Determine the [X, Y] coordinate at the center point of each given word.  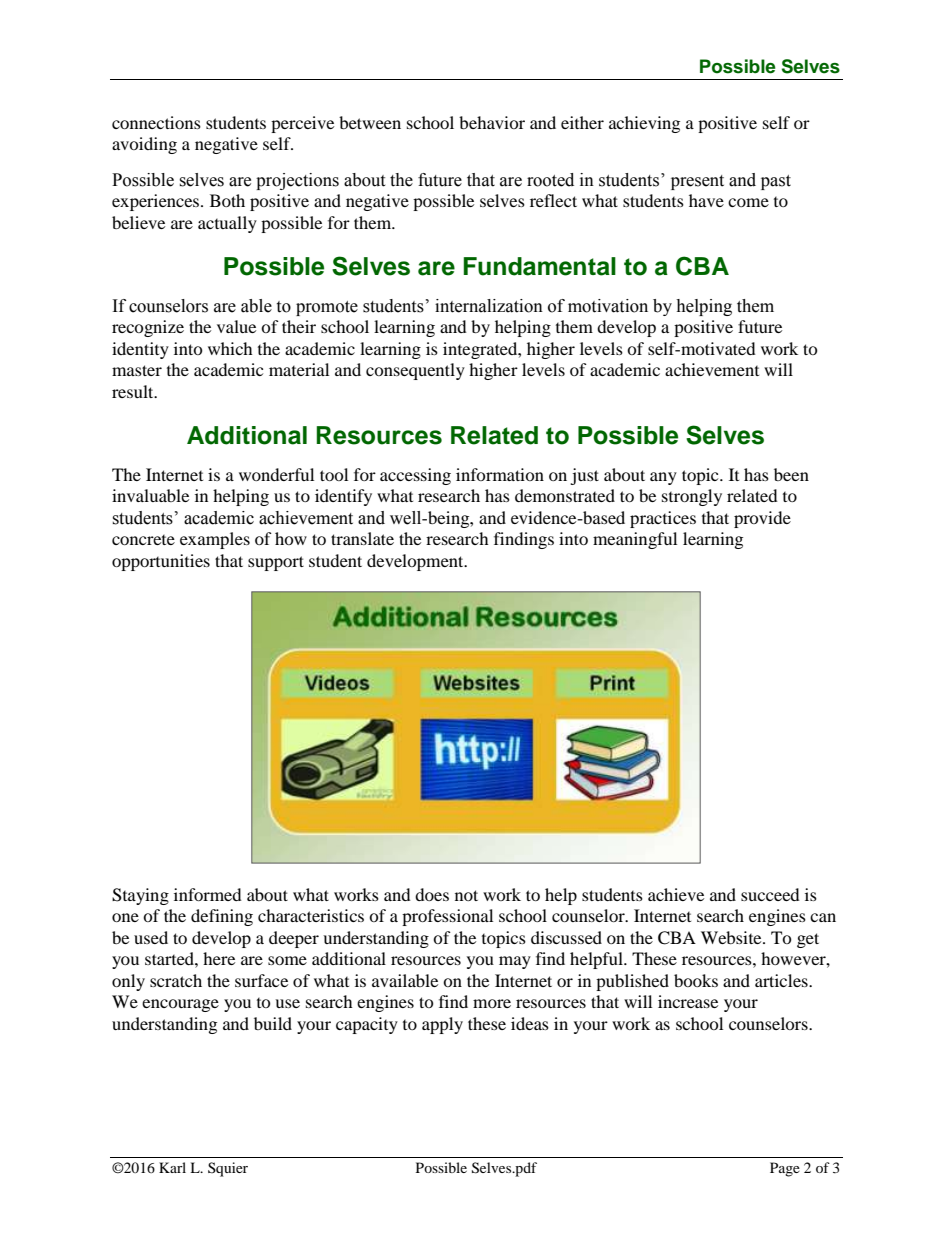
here [219, 958]
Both [227, 200]
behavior [492, 122]
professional [447, 917]
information [500, 474]
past [776, 182]
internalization [489, 306]
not [466, 895]
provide [762, 519]
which [230, 348]
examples [215, 540]
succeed [770, 894]
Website [732, 937]
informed [208, 894]
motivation [608, 306]
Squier [228, 1169]
